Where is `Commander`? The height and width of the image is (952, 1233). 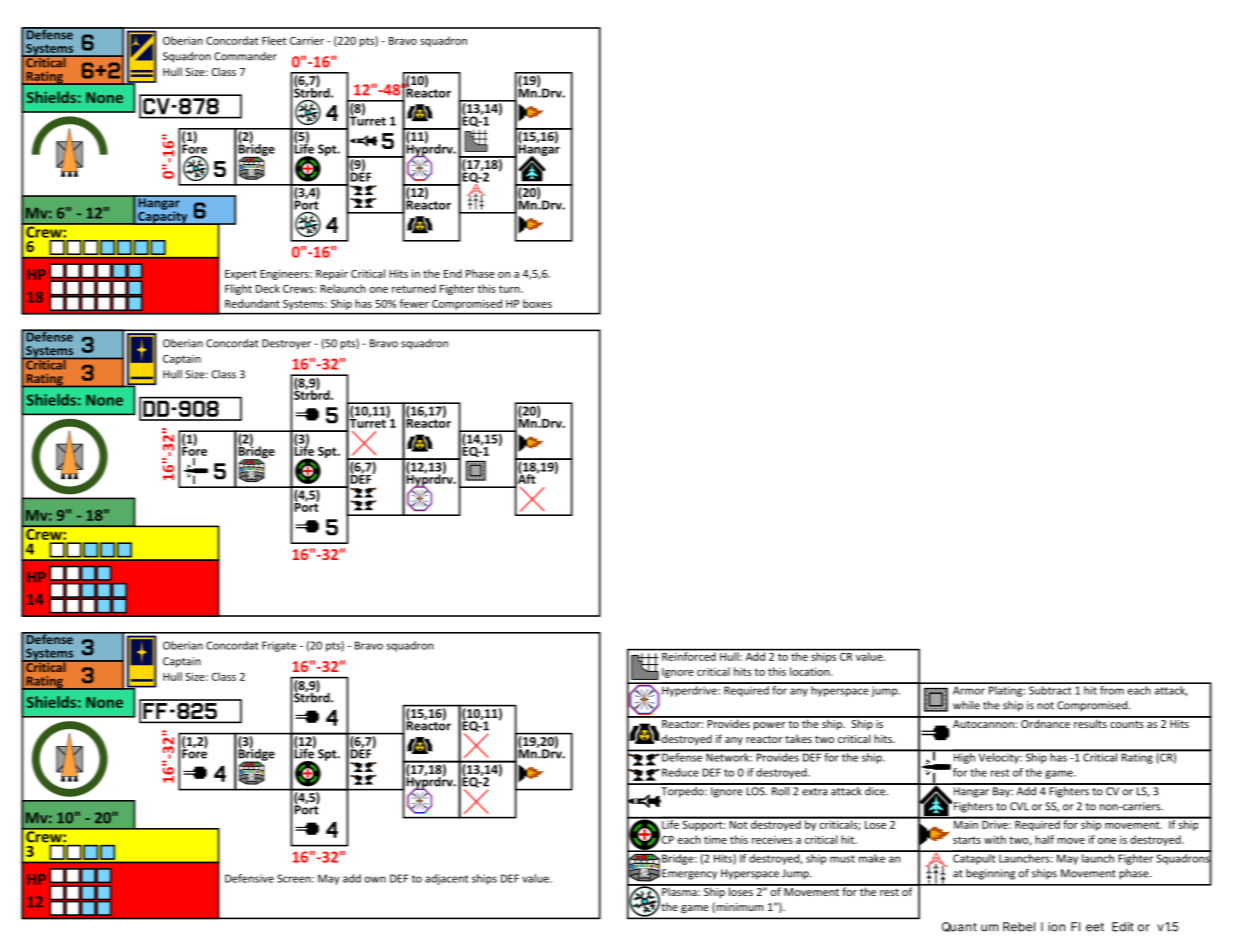
Commander is located at coordinates (245, 56).
